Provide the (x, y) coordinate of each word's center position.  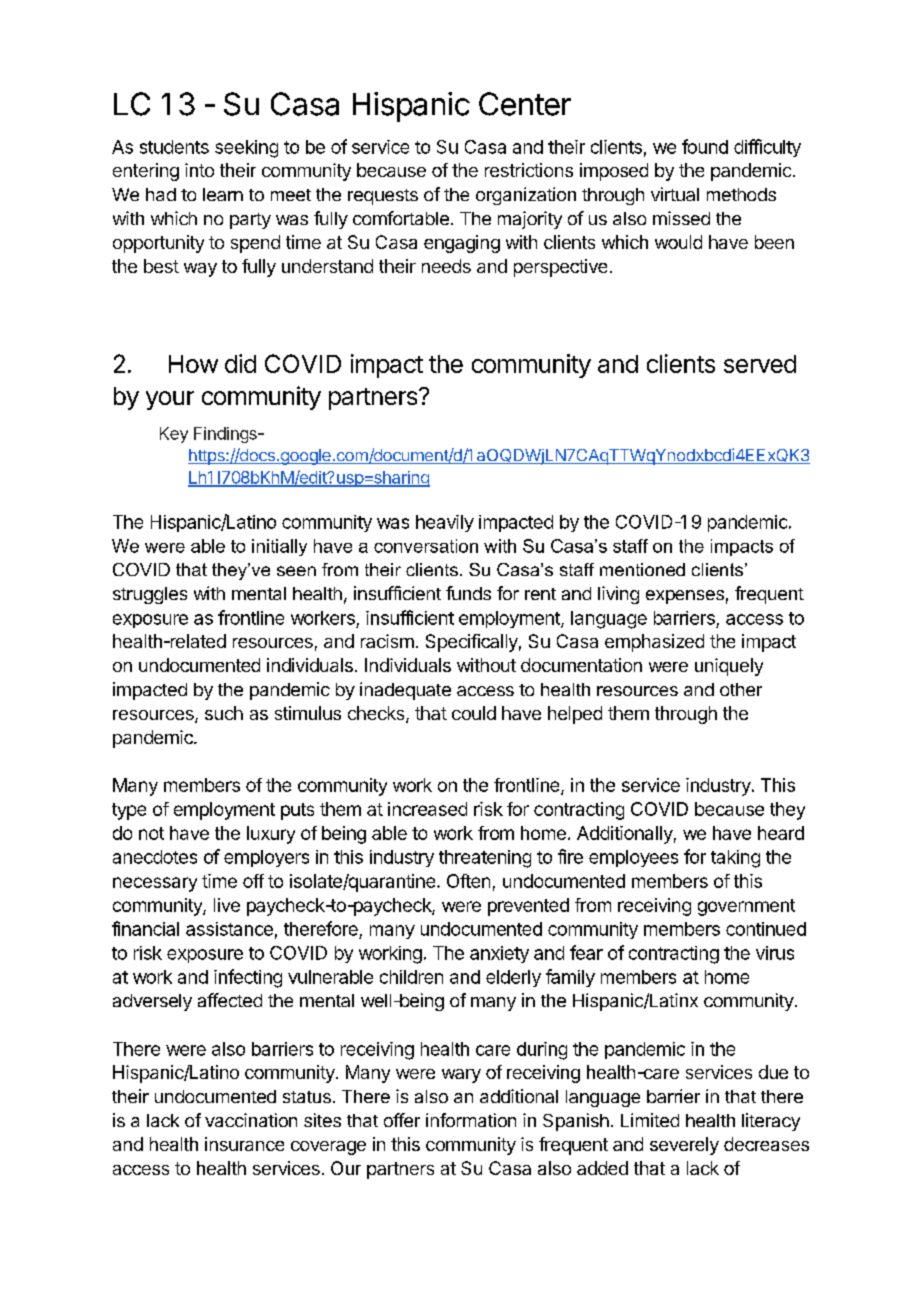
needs (446, 266)
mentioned (642, 569)
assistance (229, 929)
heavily (445, 523)
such (224, 713)
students (174, 147)
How (193, 364)
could (474, 713)
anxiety (499, 954)
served (760, 364)
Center (525, 104)
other (741, 689)
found (705, 146)
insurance (244, 1144)
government (746, 907)
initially (279, 547)
